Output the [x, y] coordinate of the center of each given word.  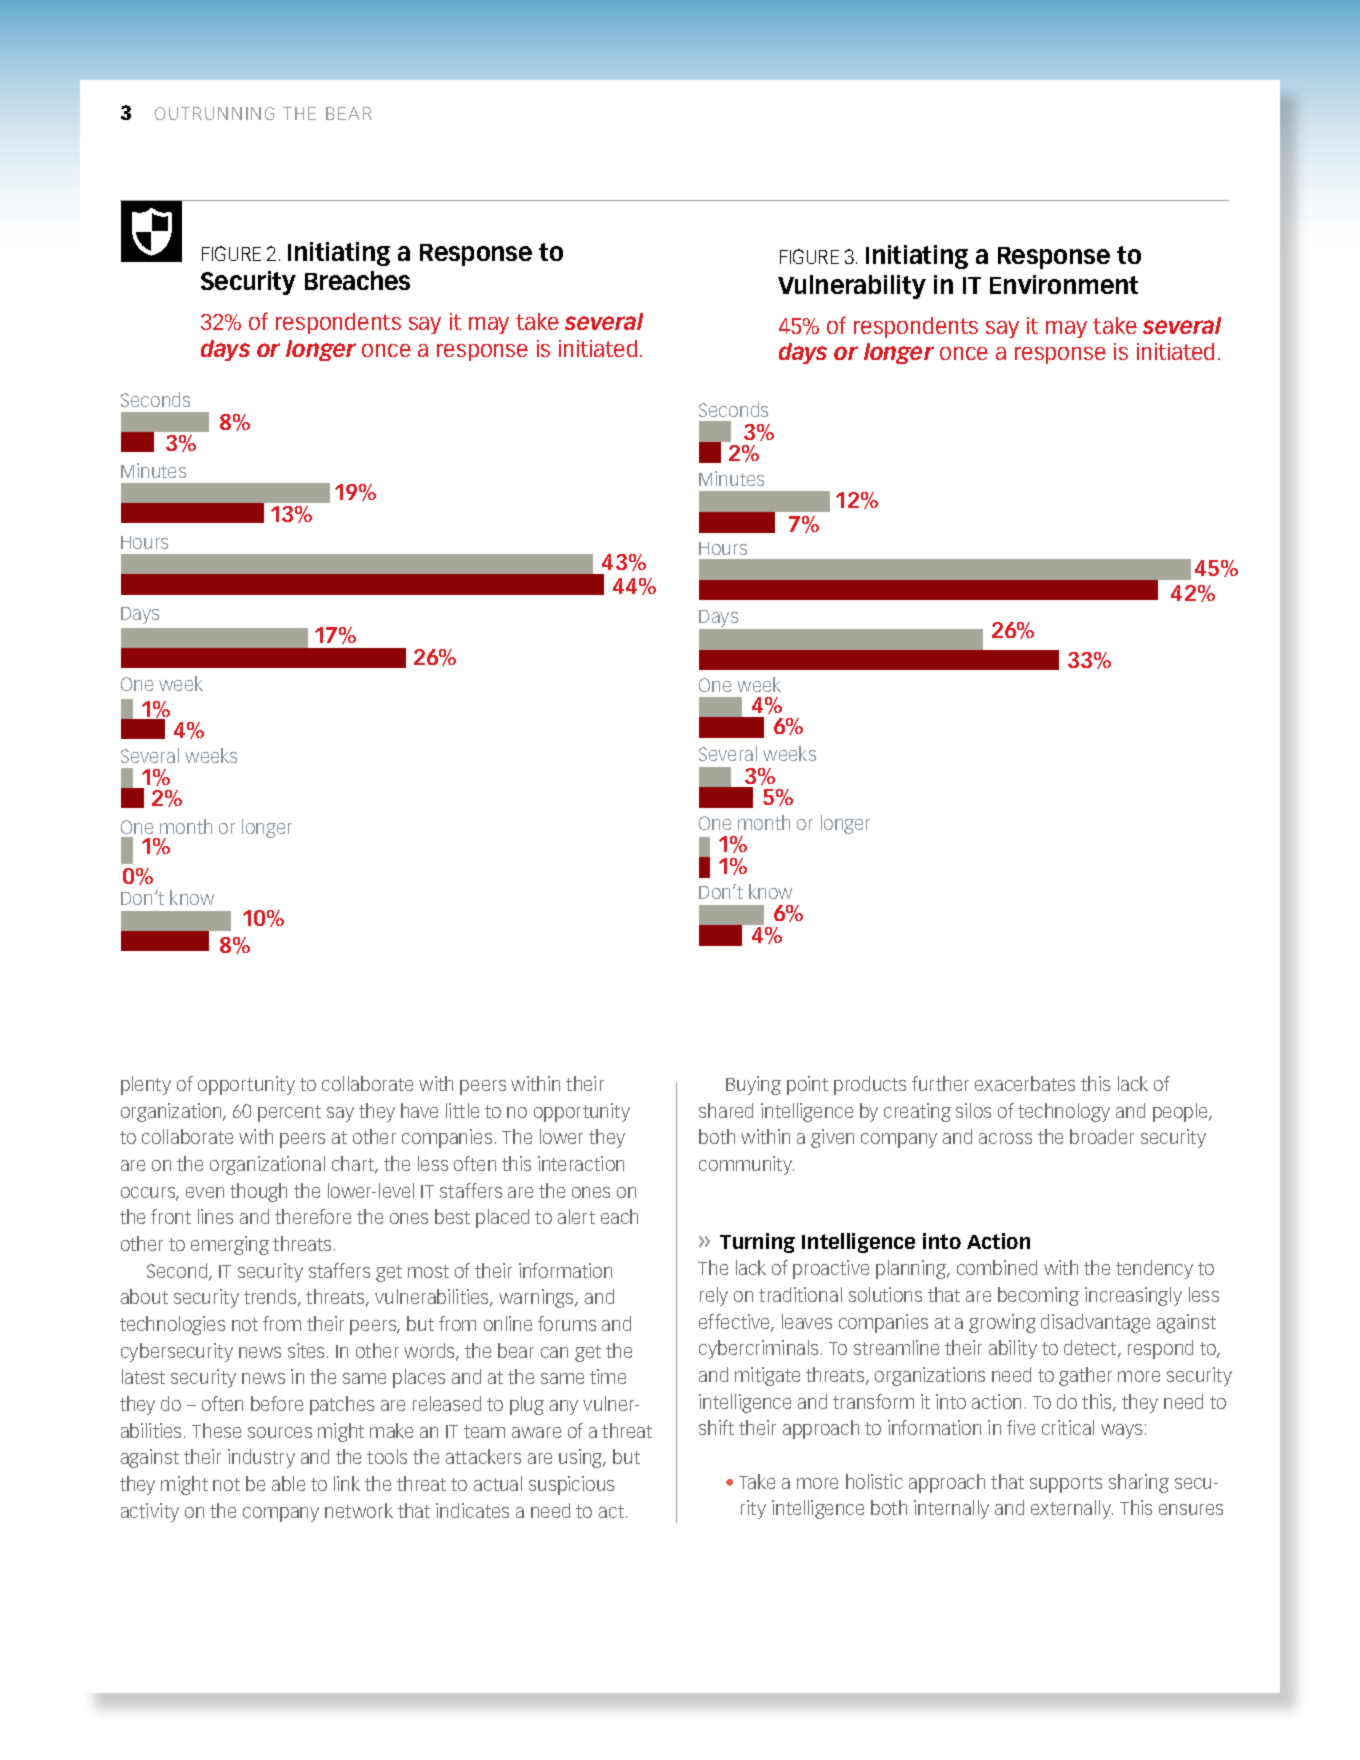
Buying [753, 1085]
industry [261, 1458]
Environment [1064, 284]
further [940, 1083]
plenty [146, 1085]
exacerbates [1025, 1083]
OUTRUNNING [214, 113]
